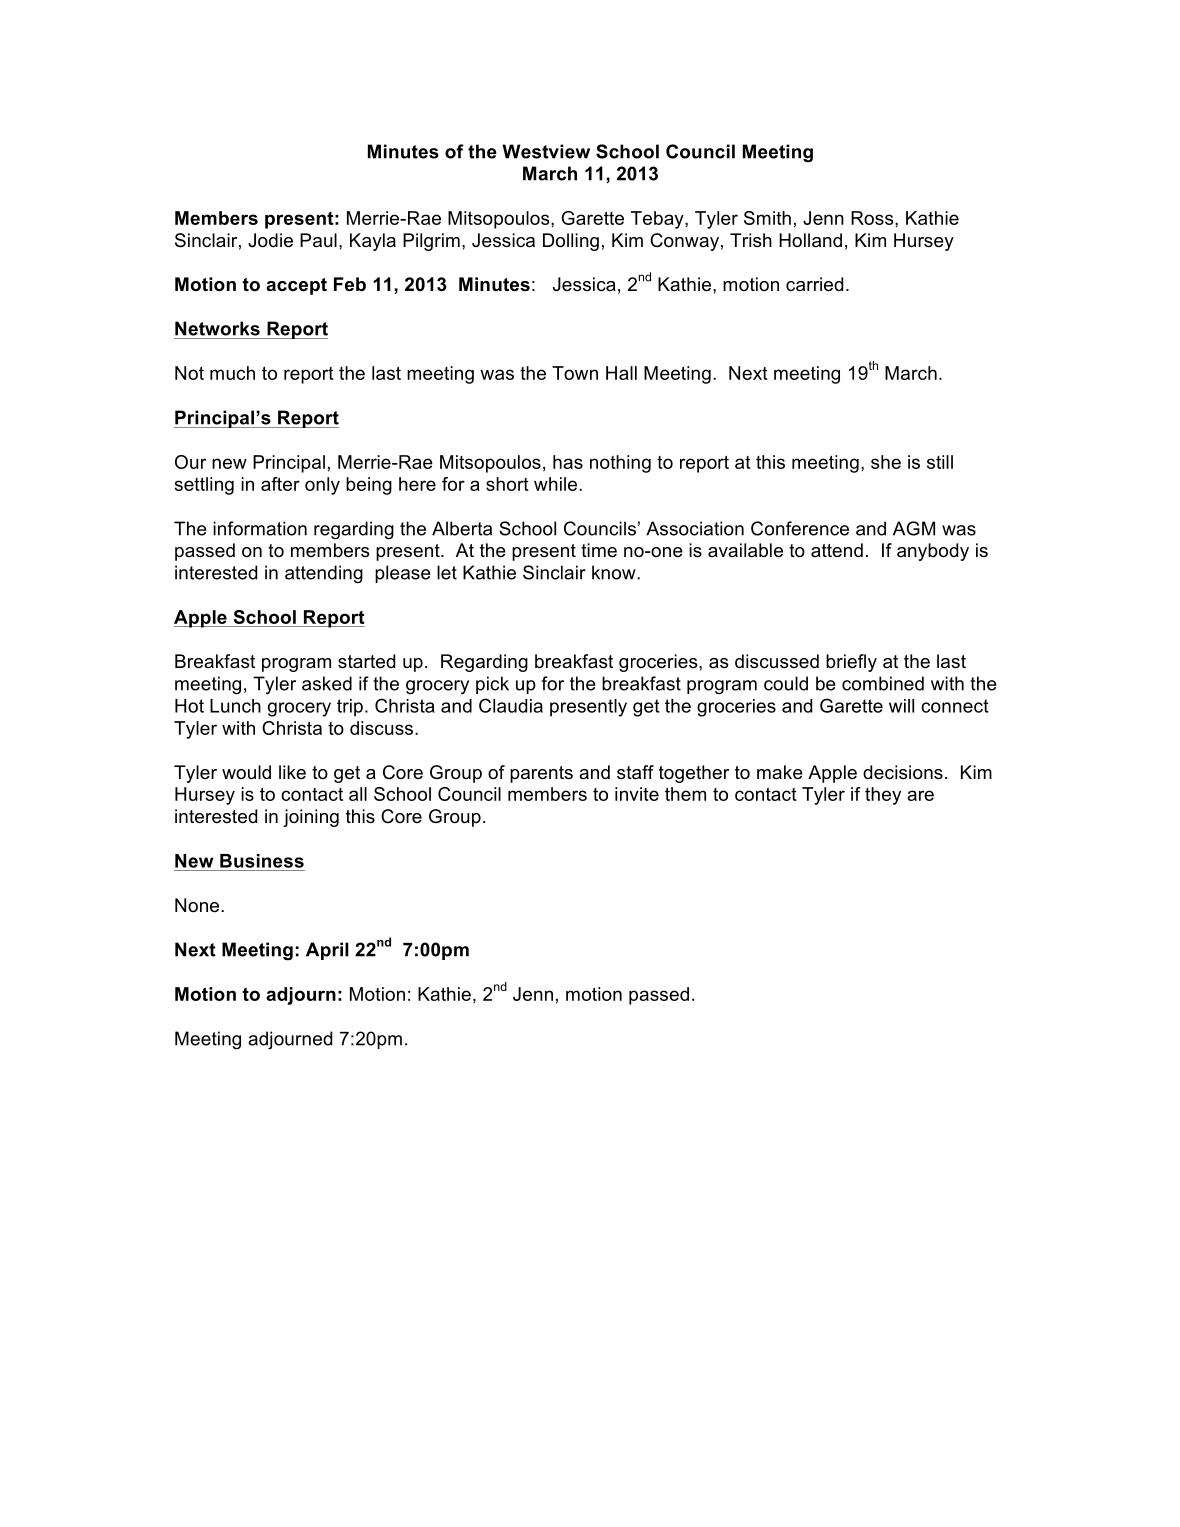 The height and width of the screenshot is (1527, 1180). Describe the element at coordinates (873, 218) in the screenshot. I see `Ross` at that location.
